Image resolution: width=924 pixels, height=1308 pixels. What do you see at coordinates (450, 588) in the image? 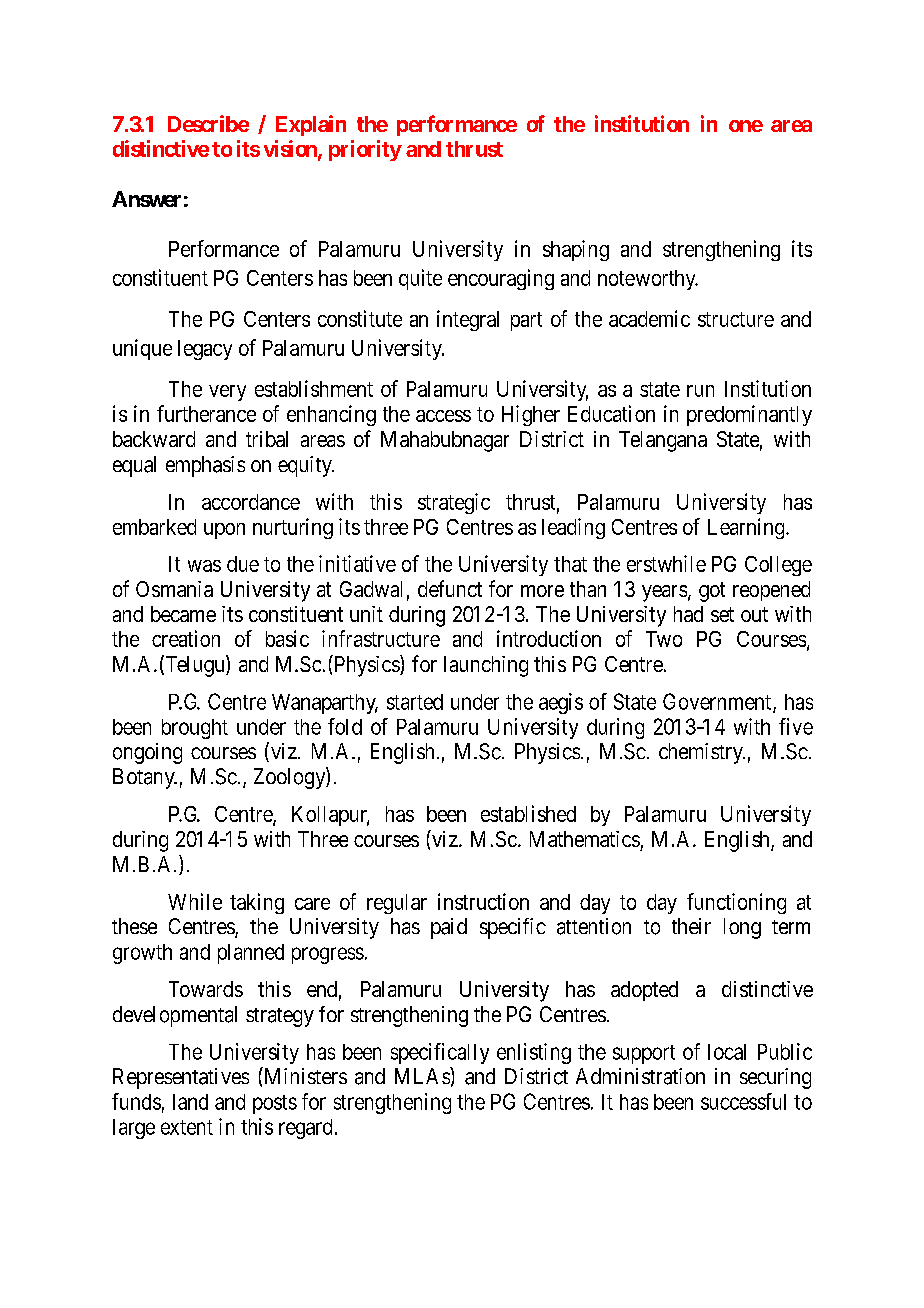
I see `defunct` at bounding box center [450, 588].
